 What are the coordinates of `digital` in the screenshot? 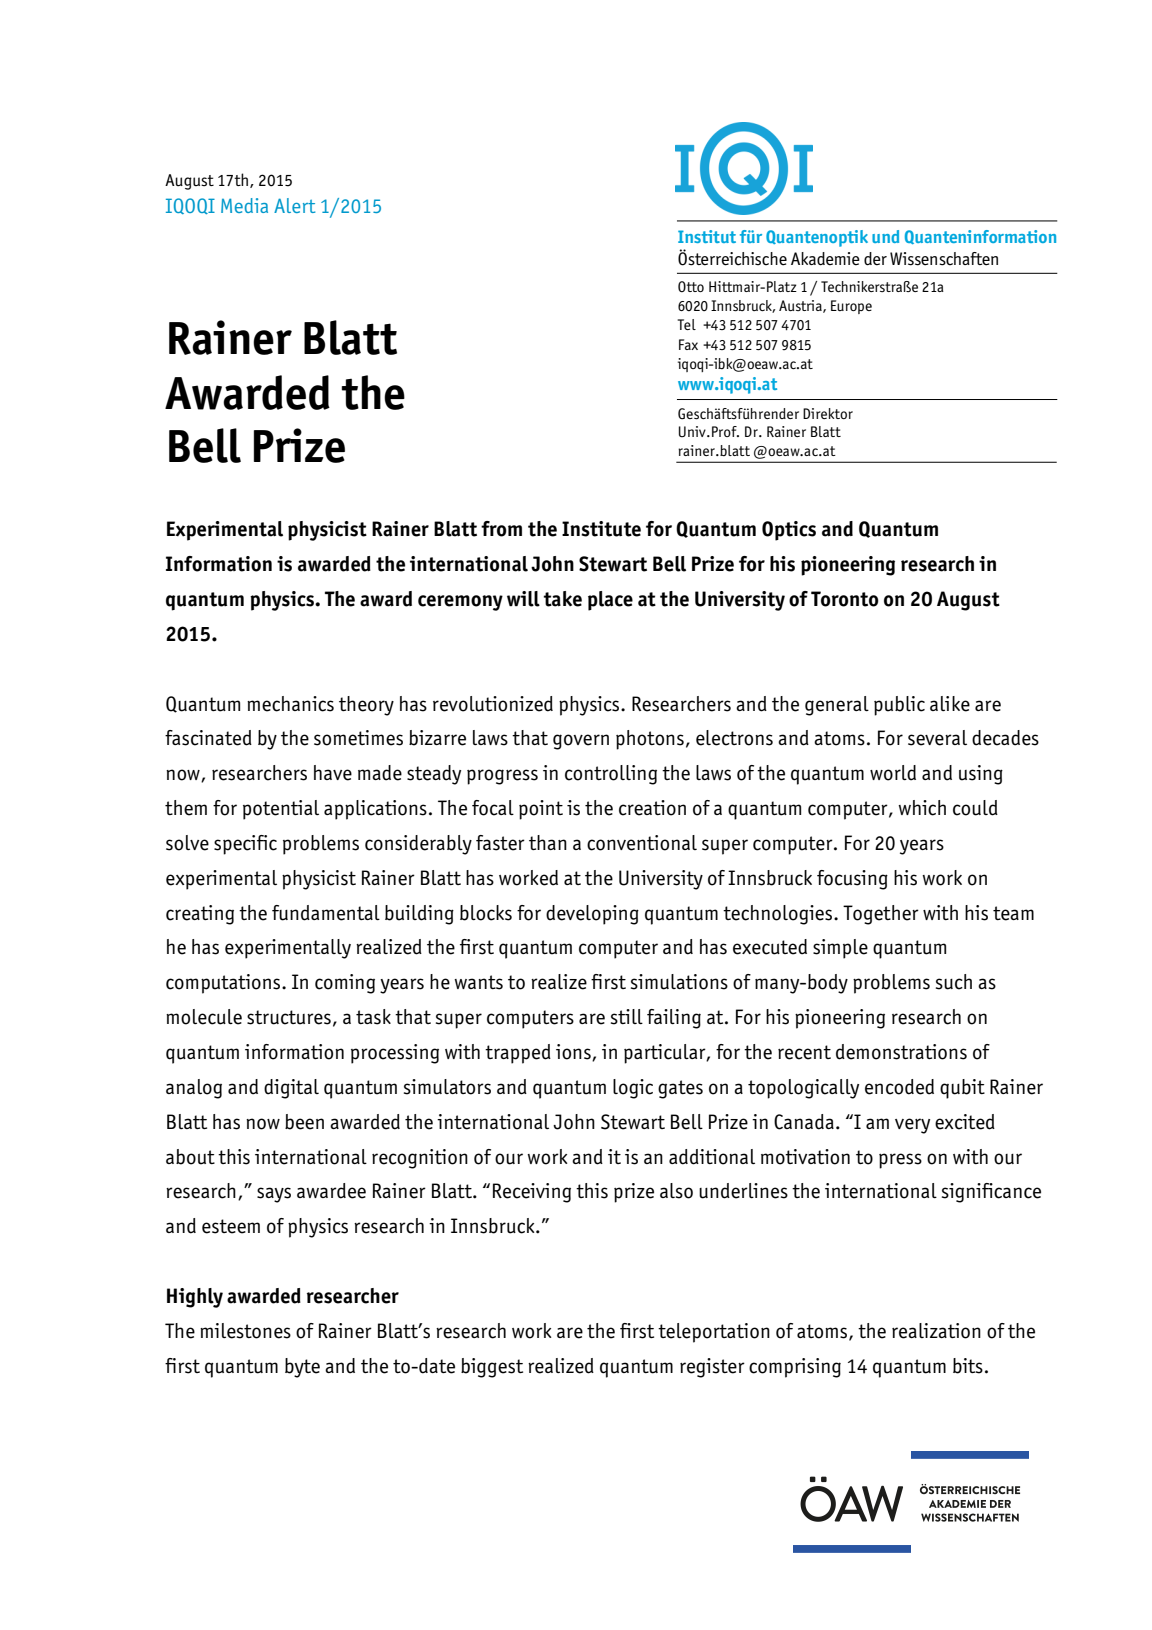 It's located at (291, 1089).
